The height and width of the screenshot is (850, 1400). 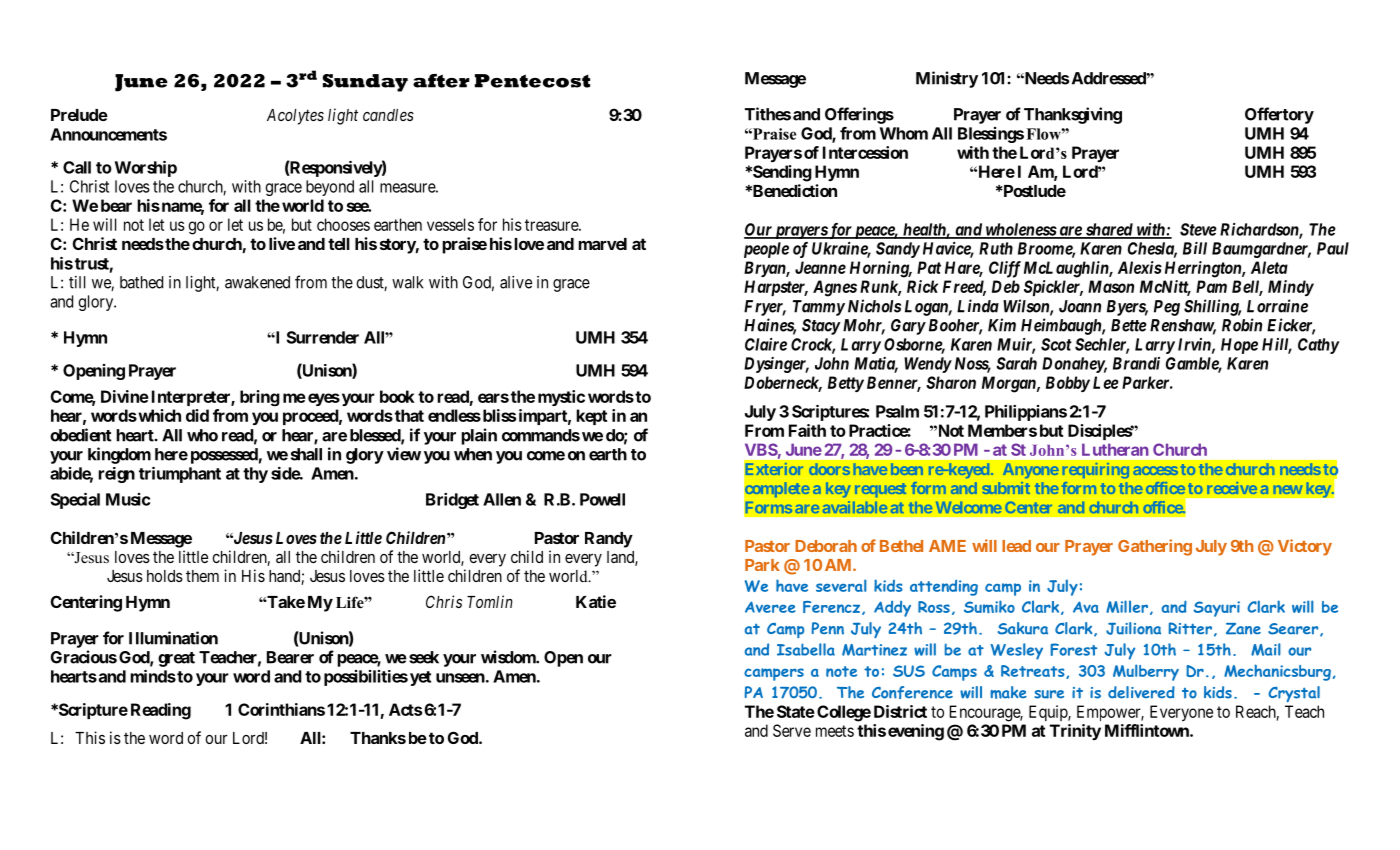 What do you see at coordinates (295, 117) in the screenshot?
I see `Acolytes` at bounding box center [295, 117].
